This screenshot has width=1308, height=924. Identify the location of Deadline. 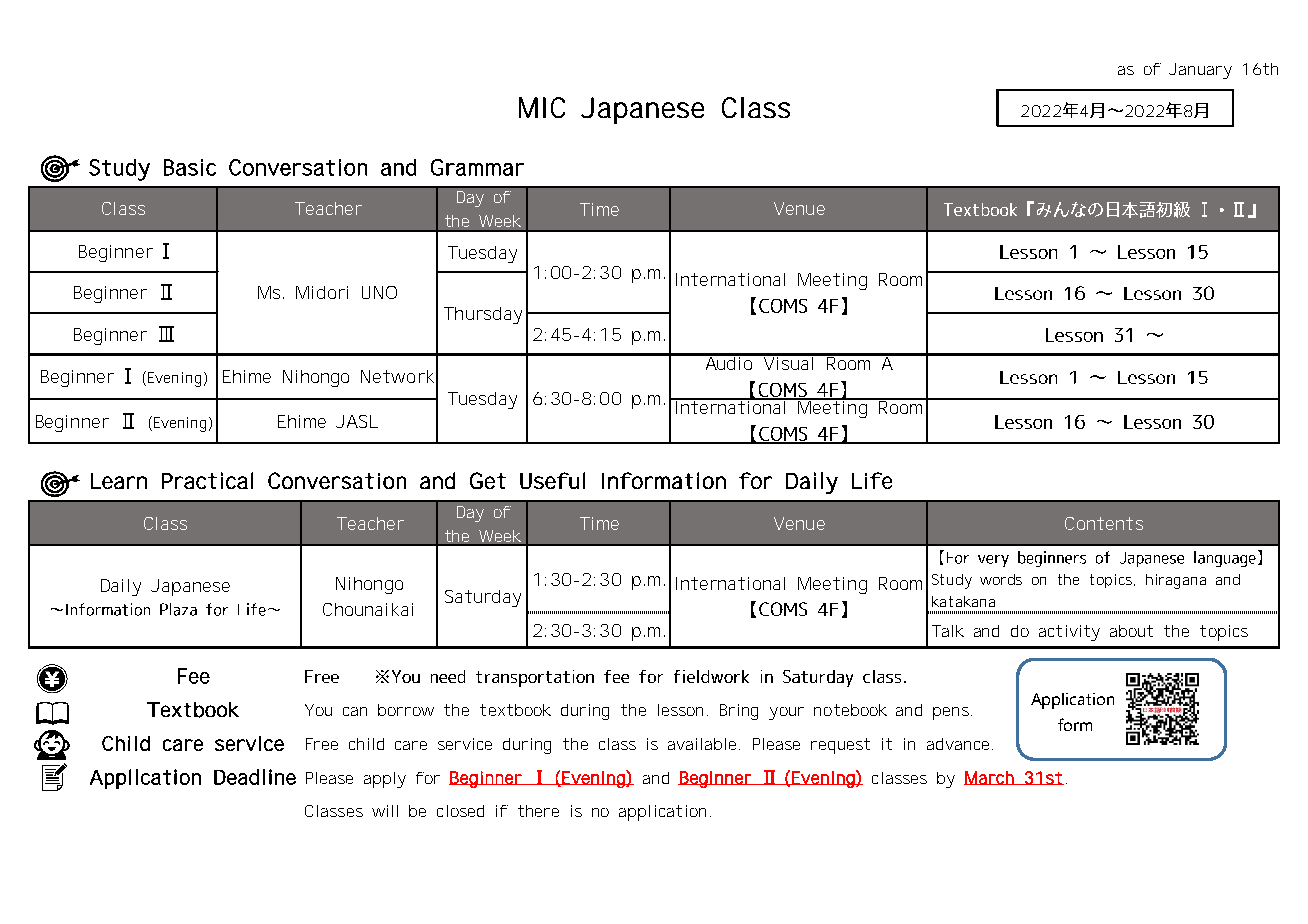
(255, 777).
